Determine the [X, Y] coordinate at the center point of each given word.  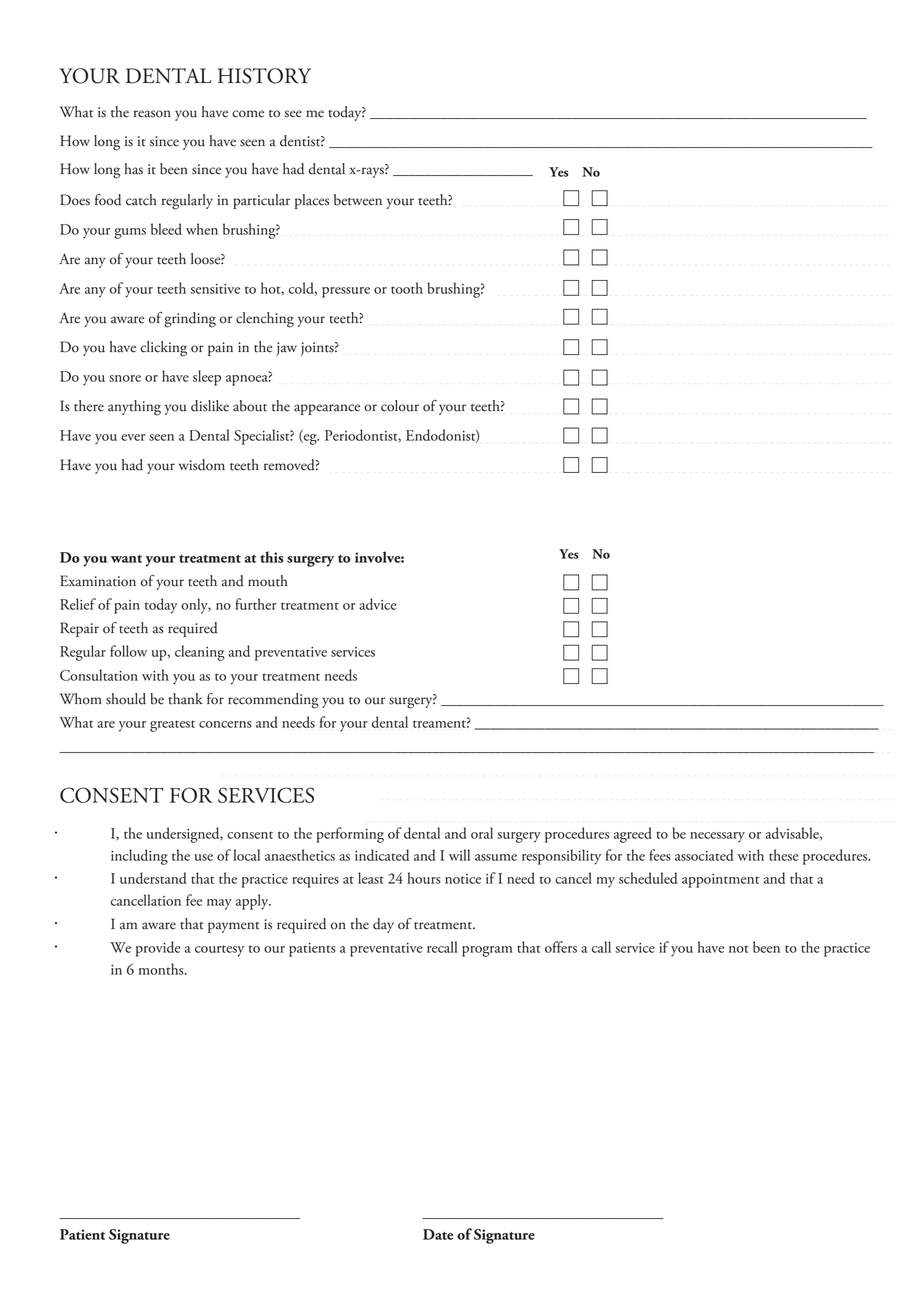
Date [438, 1234]
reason [152, 114]
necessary [717, 837]
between [358, 200]
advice [377, 604]
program [487, 951]
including [139, 857]
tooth [407, 288]
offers [561, 947]
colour [400, 406]
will [459, 855]
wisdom [202, 465]
